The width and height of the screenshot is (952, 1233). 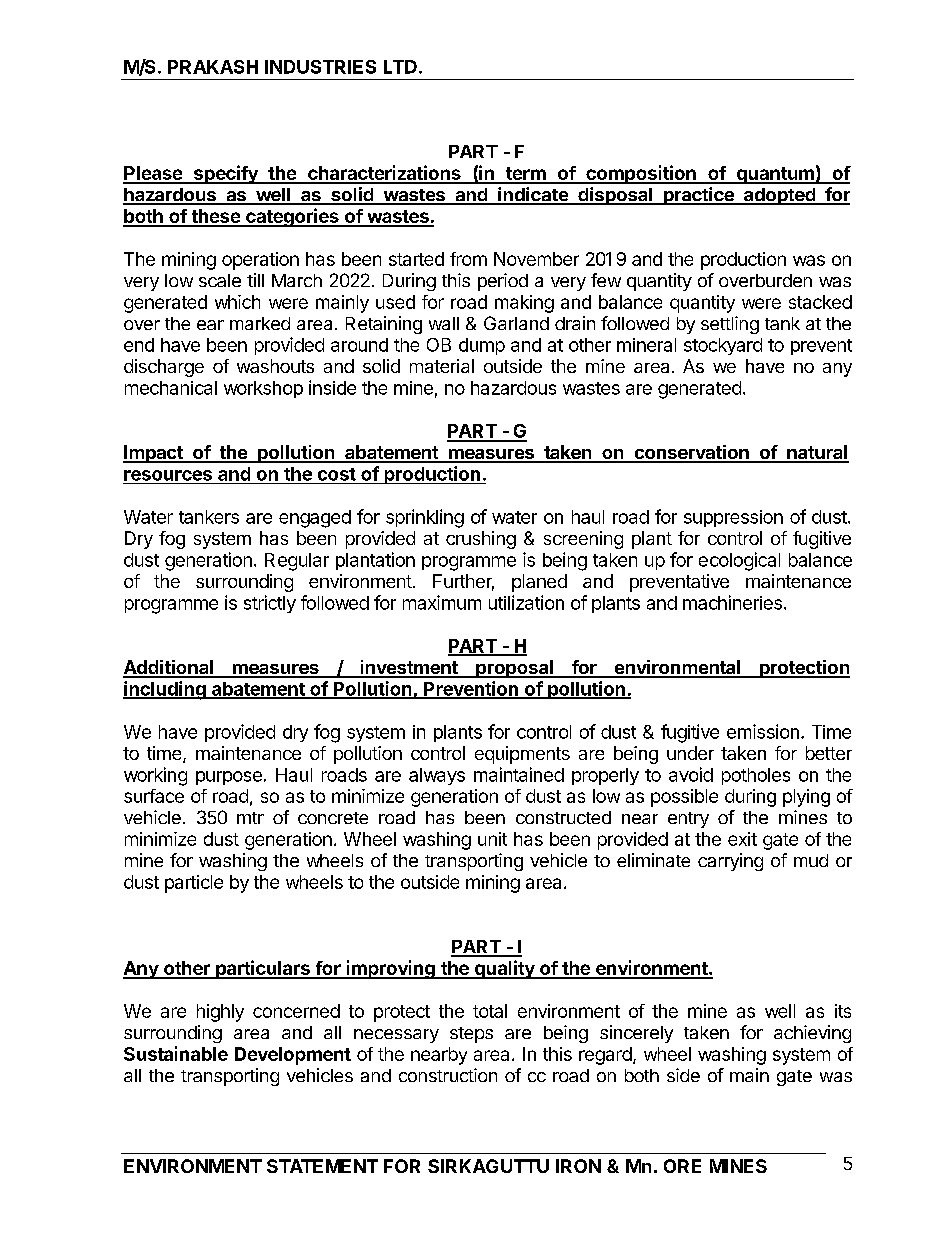 I want to click on material, so click(x=442, y=366).
